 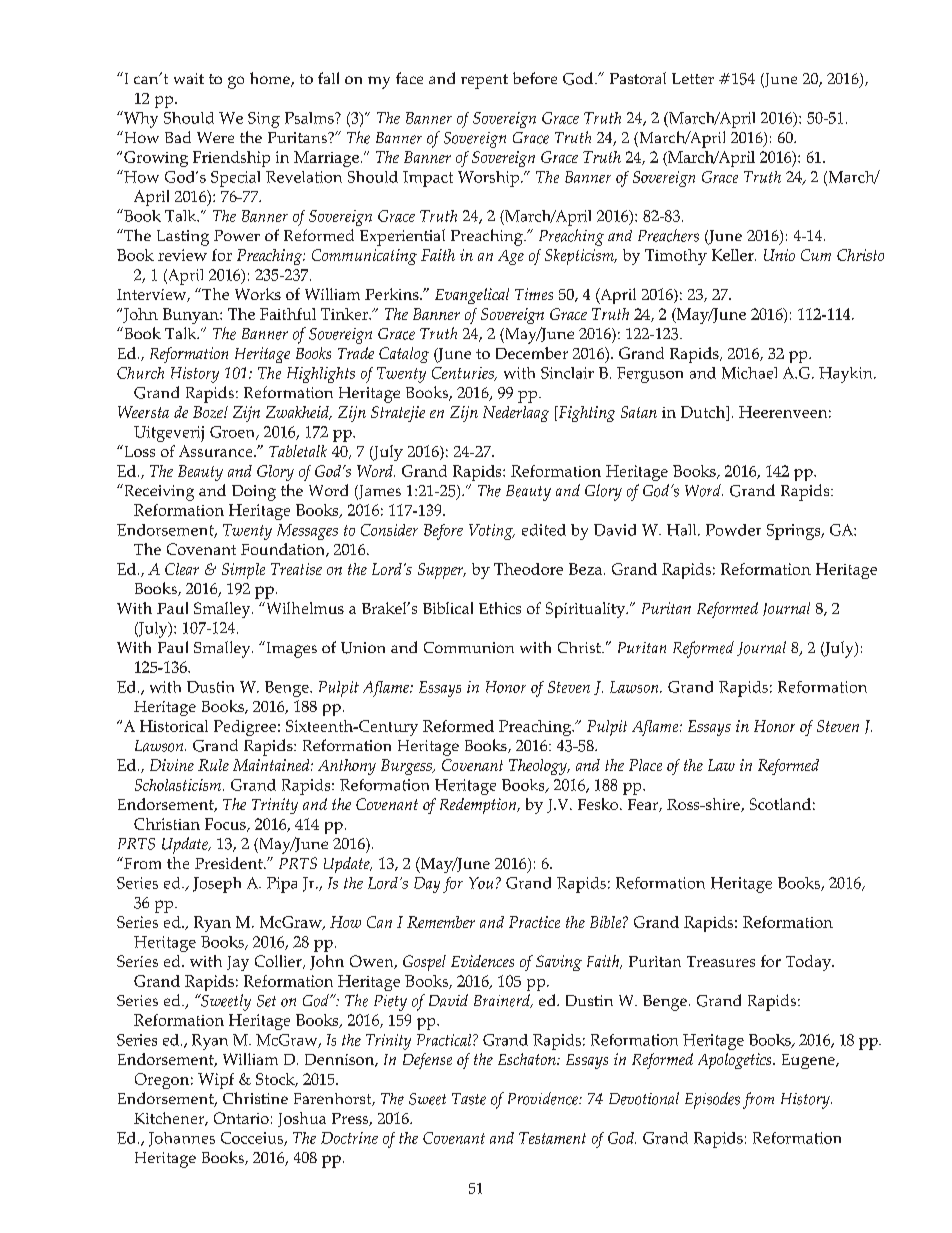 I want to click on Assurance, so click(x=217, y=451).
